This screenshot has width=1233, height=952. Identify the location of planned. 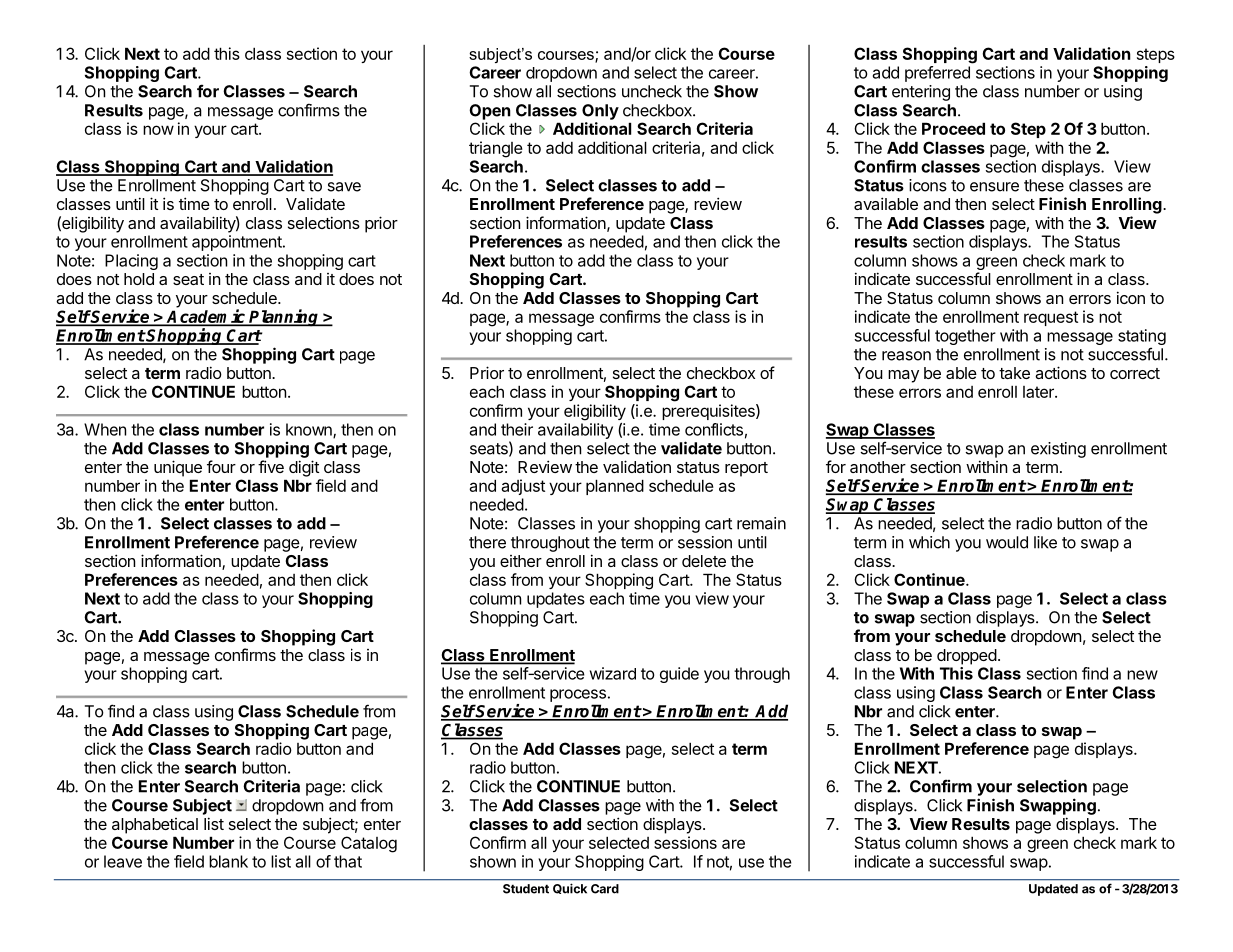
(615, 487).
